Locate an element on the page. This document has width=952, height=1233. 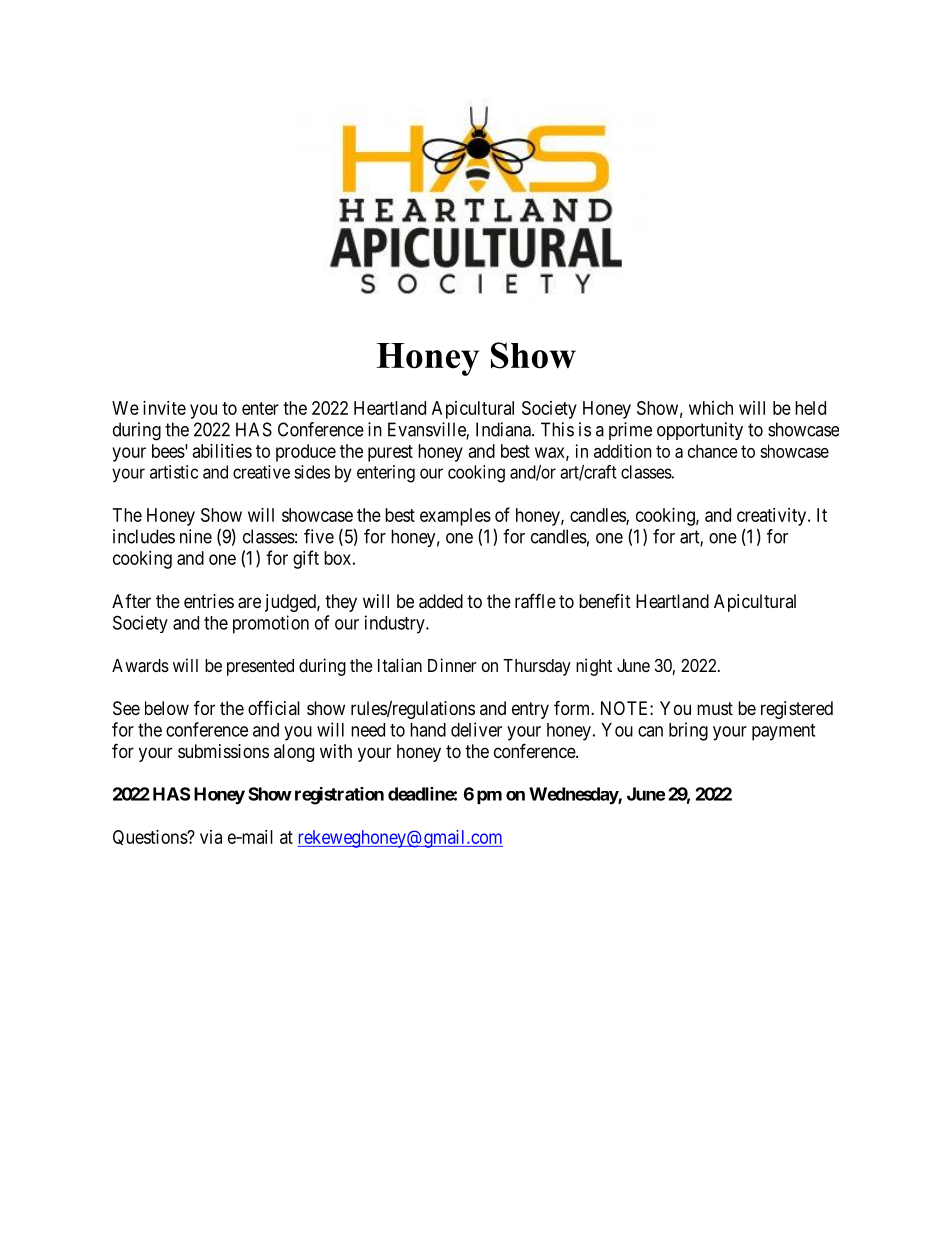
via is located at coordinates (211, 837).
